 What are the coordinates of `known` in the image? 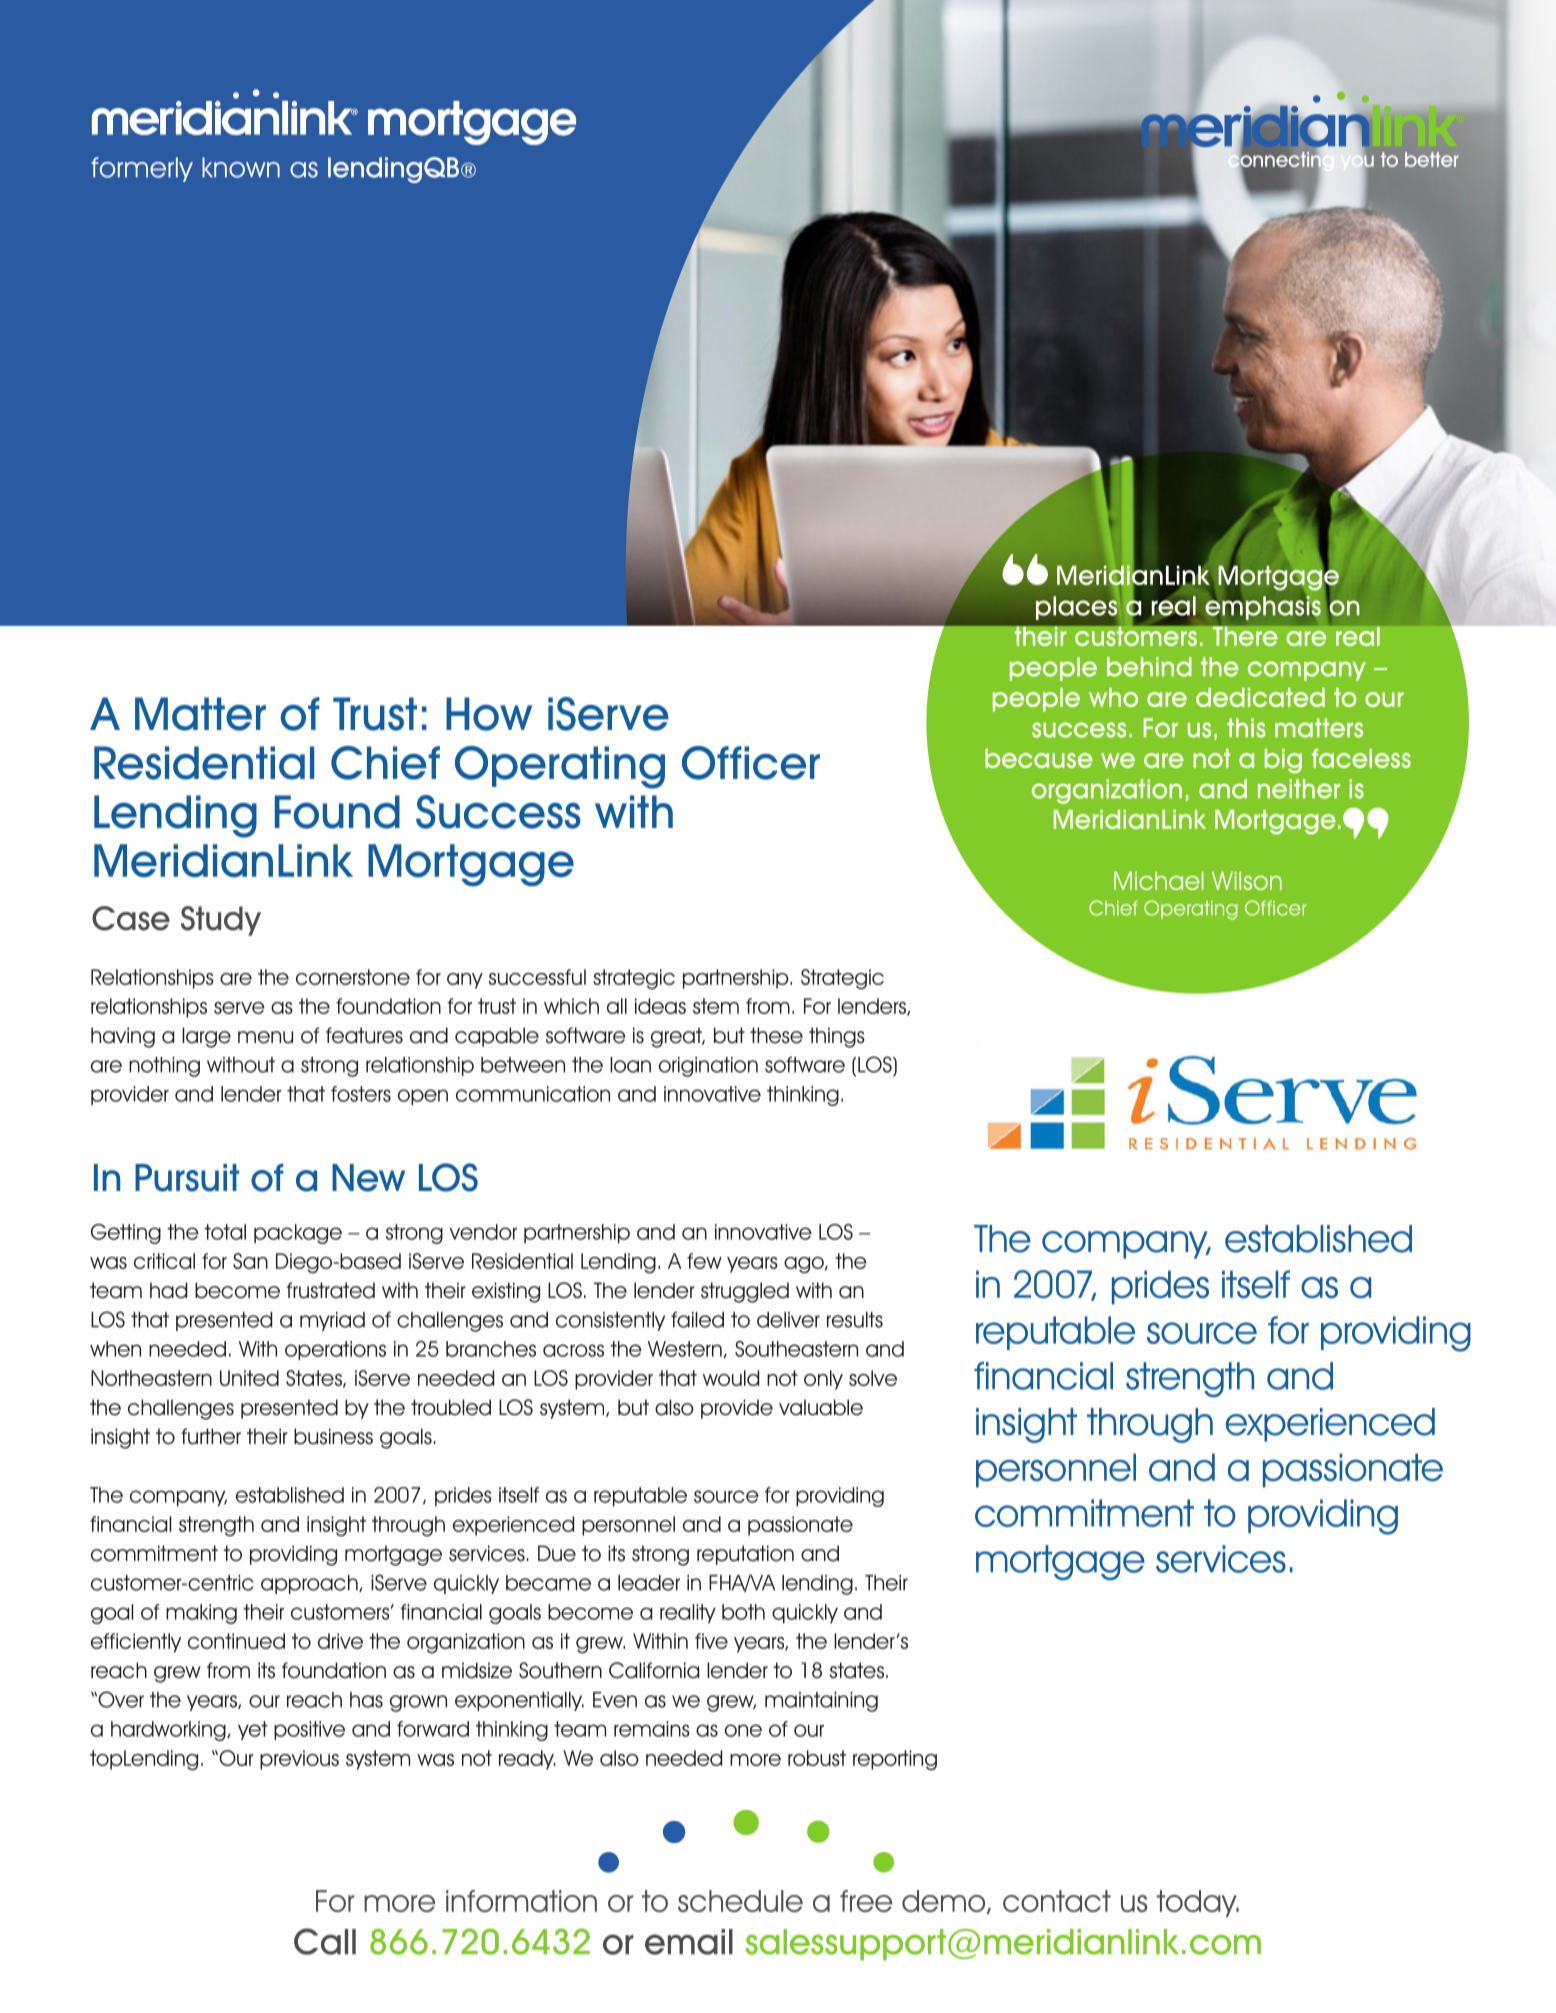 It's located at (241, 167).
